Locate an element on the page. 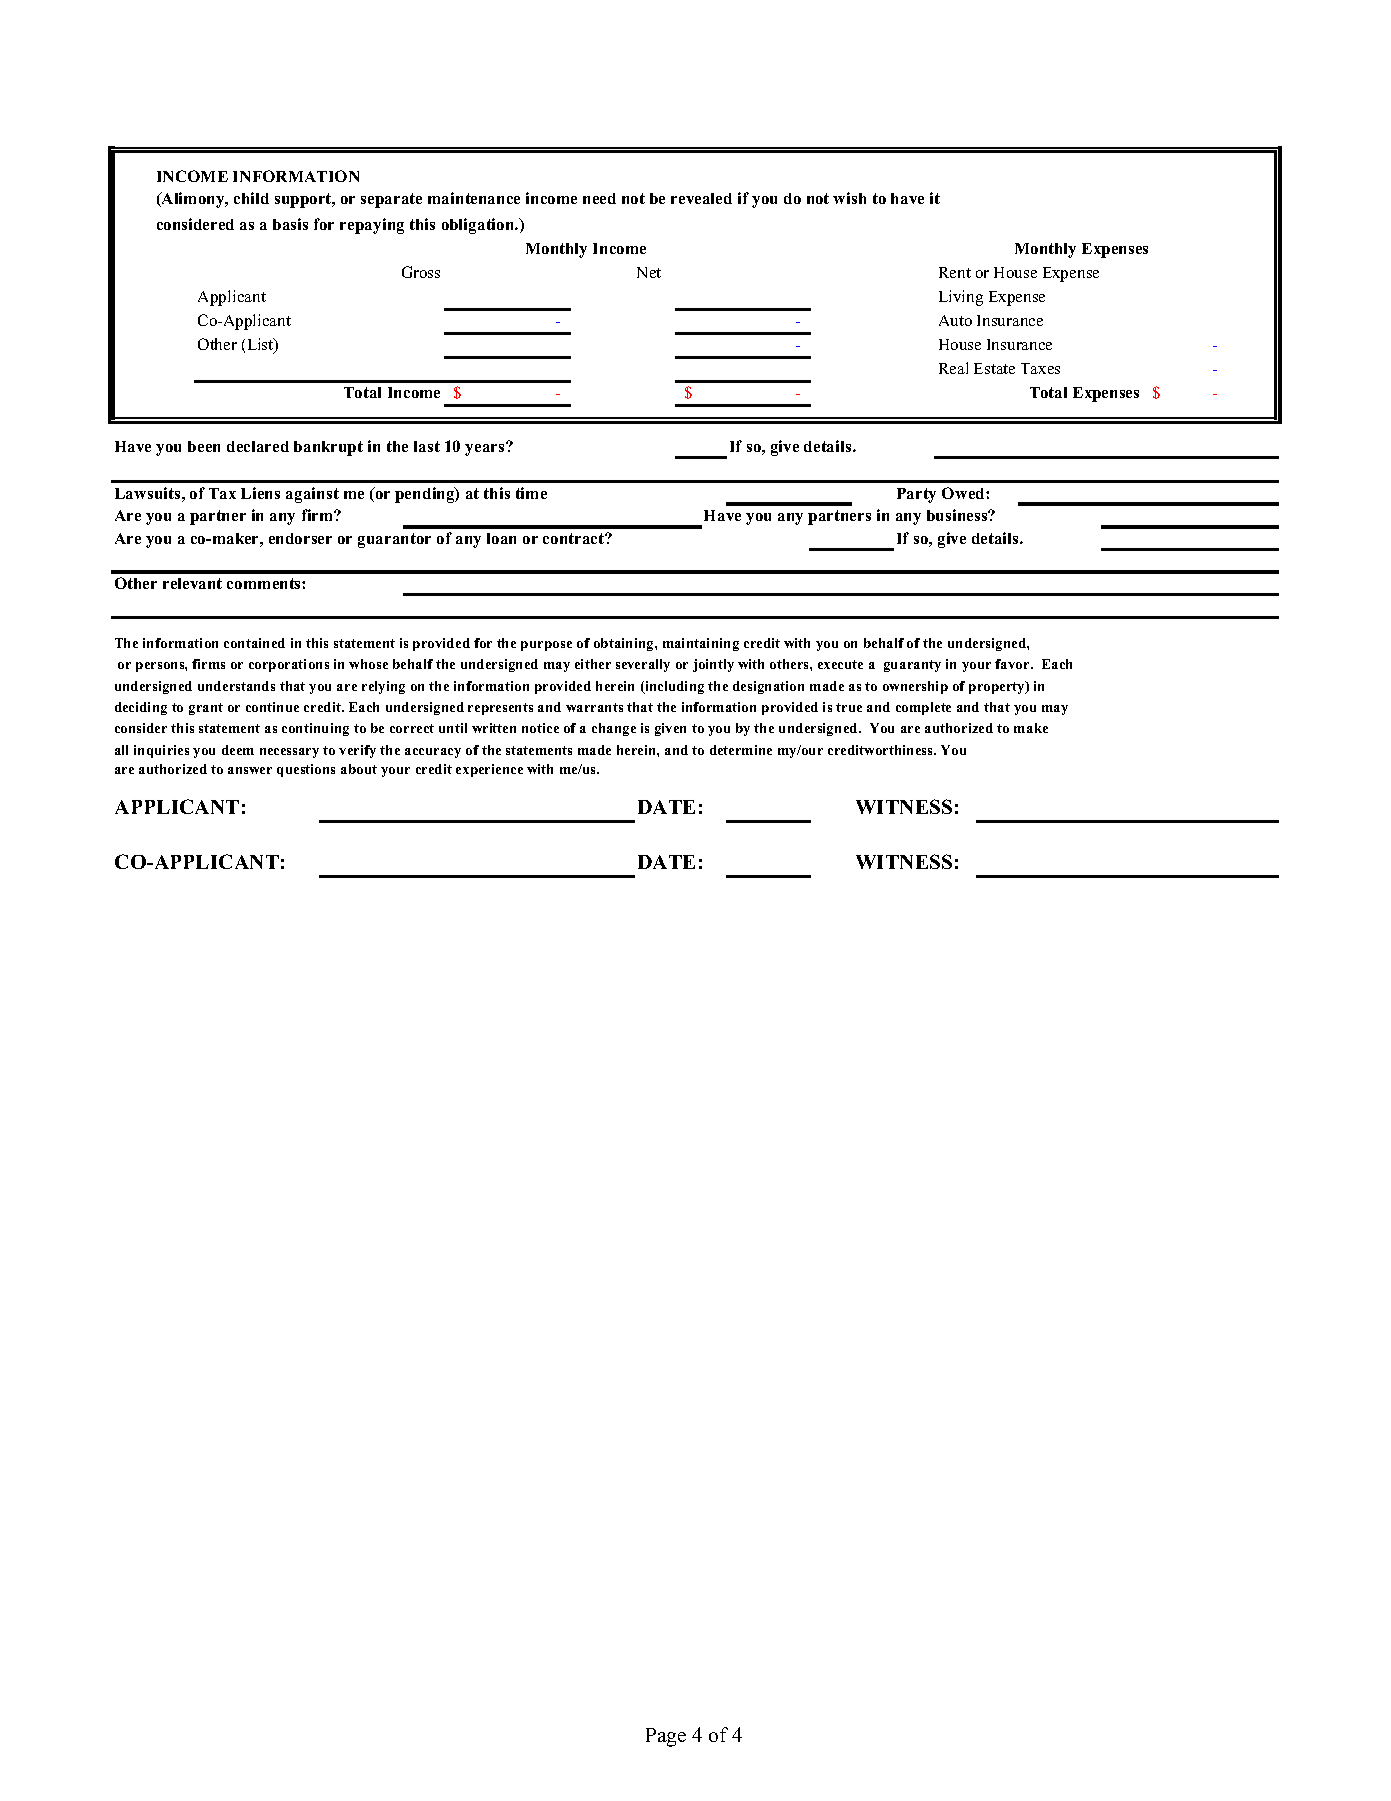 The height and width of the image is (1801, 1391). complete is located at coordinates (923, 708).
